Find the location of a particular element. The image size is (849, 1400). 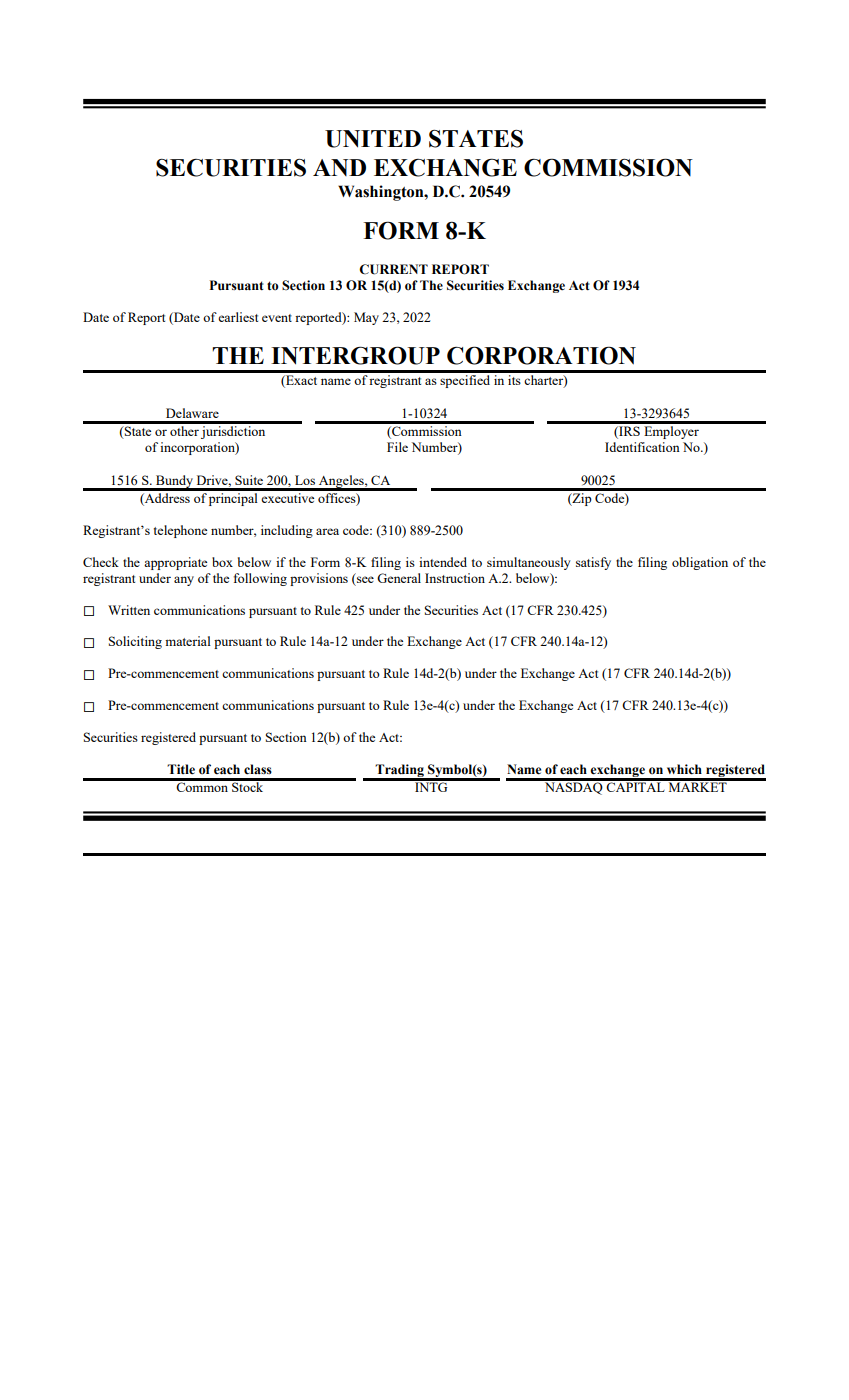

Bundy is located at coordinates (174, 482).
